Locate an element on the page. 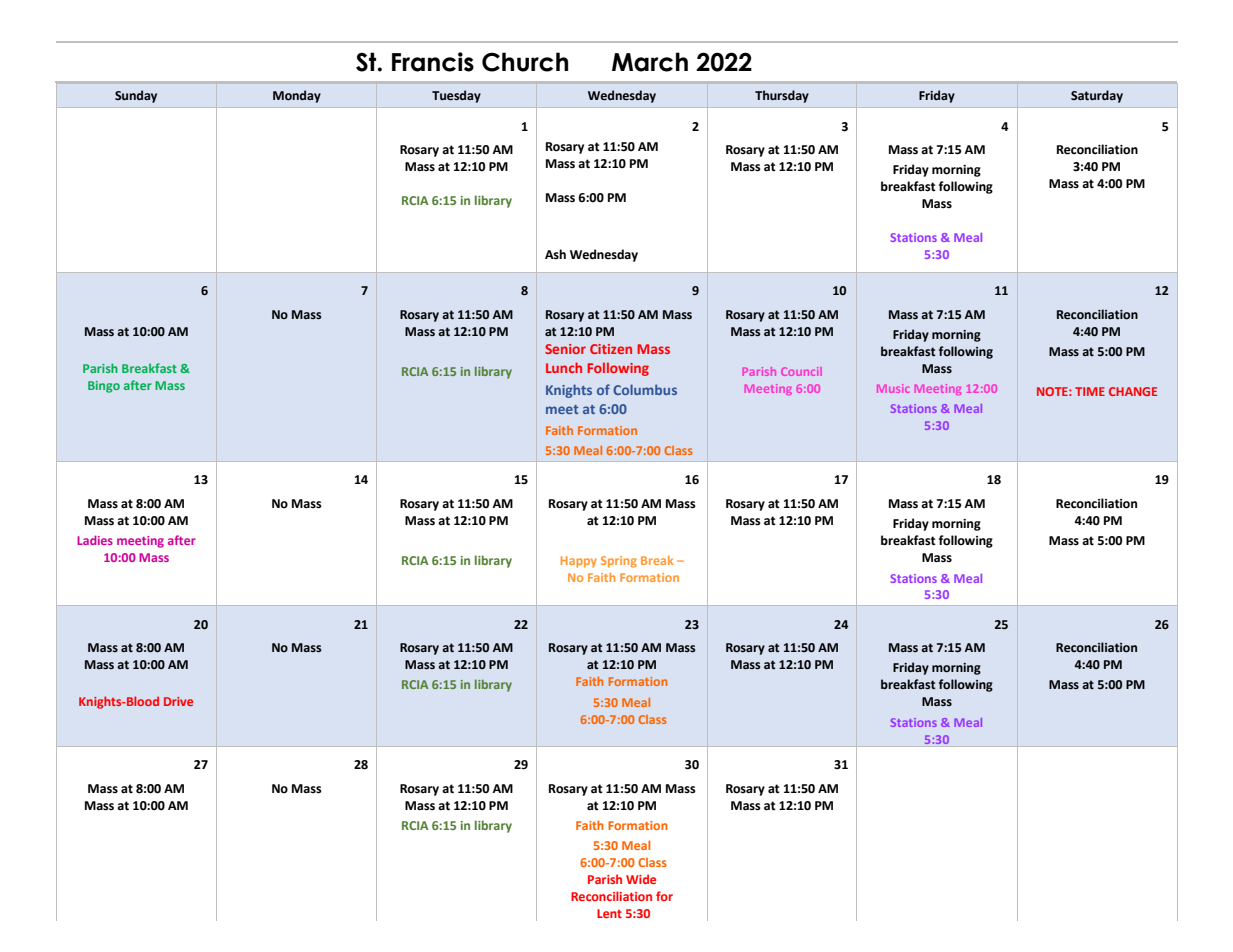 The image size is (1233, 952). Saturday is located at coordinates (1097, 96).
